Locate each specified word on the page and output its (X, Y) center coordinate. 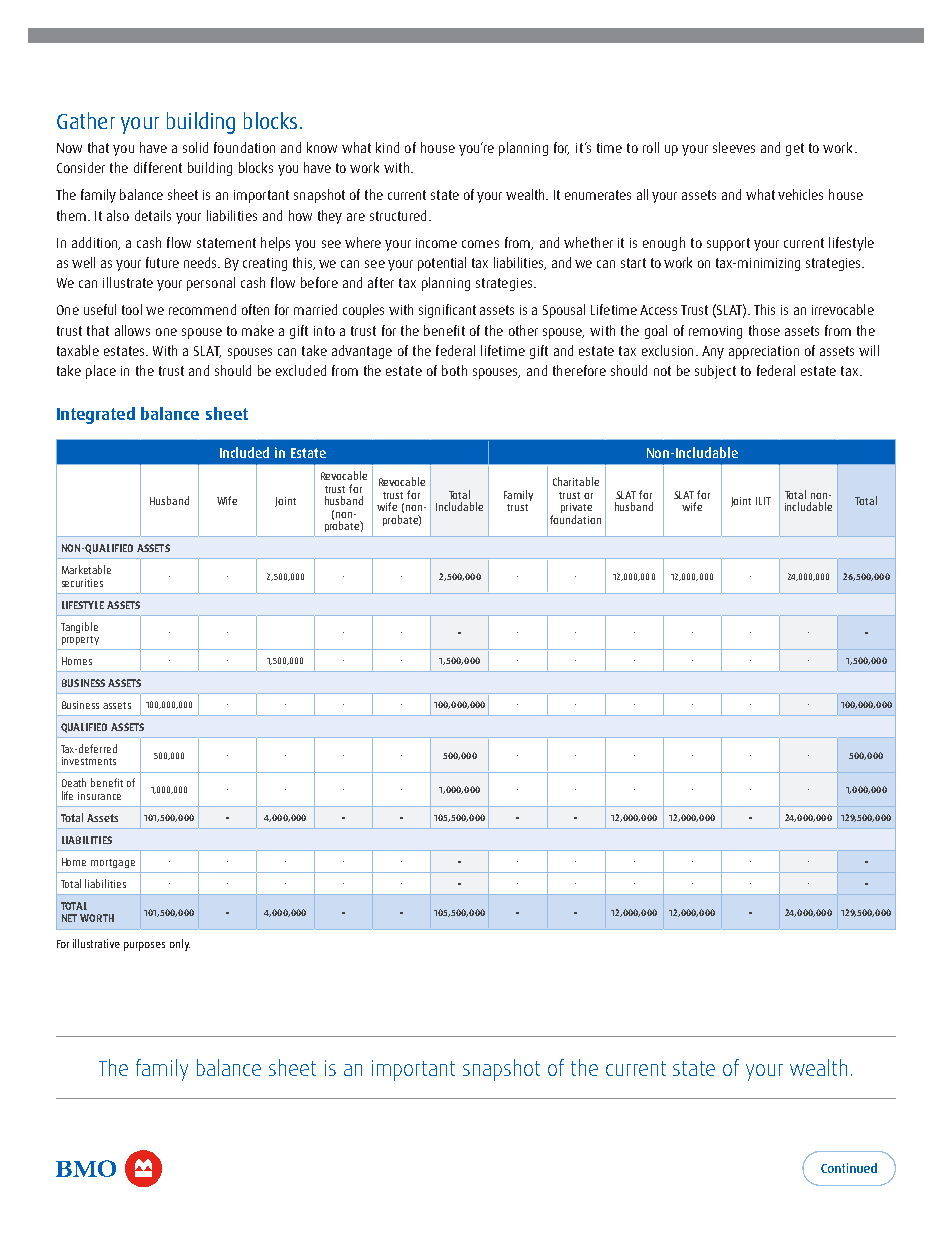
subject (715, 372)
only (180, 945)
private (576, 509)
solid (195, 147)
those (764, 330)
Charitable (576, 481)
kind (387, 147)
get (795, 149)
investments (89, 761)
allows (132, 330)
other (523, 330)
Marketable (86, 569)
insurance (99, 796)
